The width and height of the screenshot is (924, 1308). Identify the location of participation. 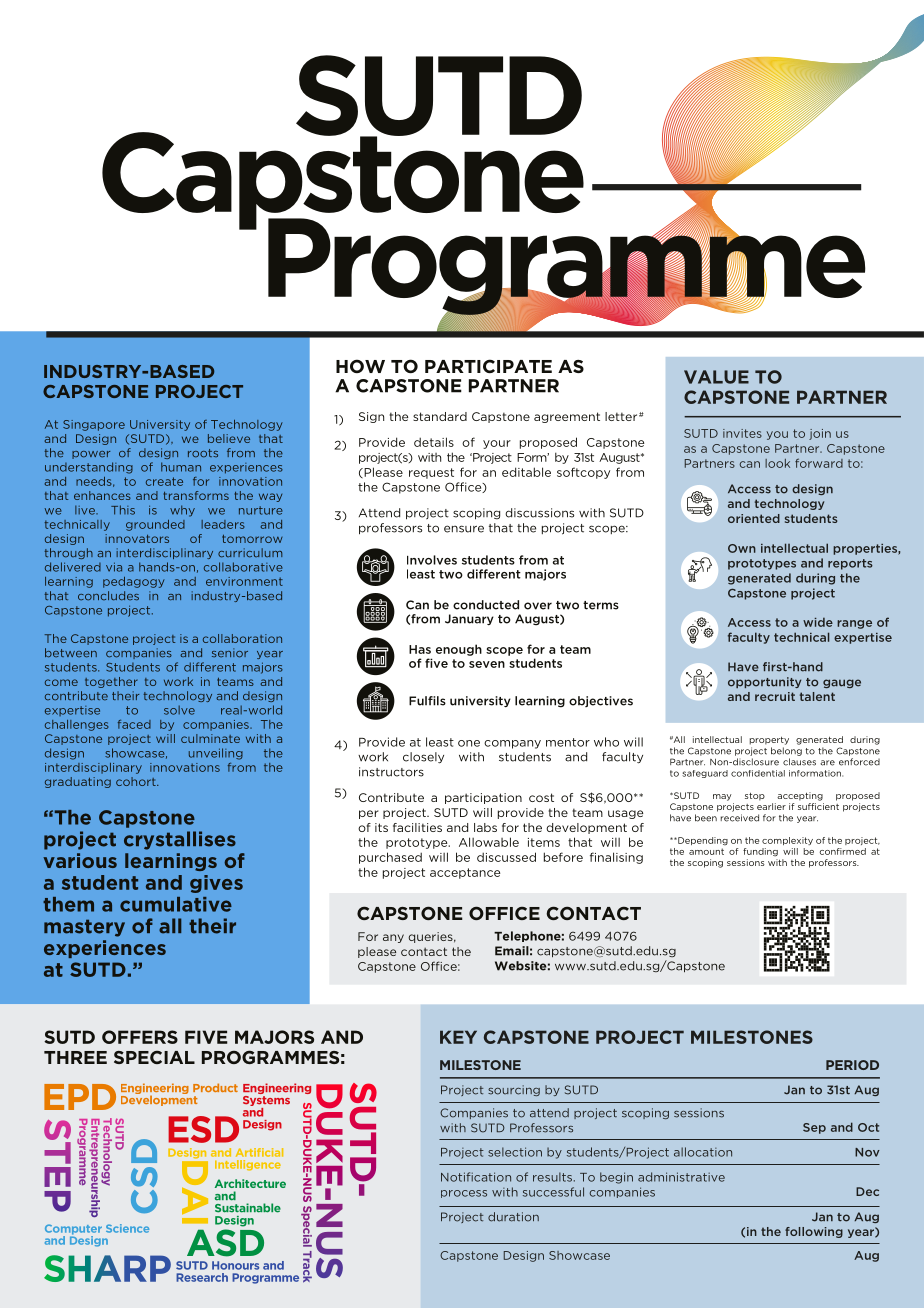
(483, 798).
